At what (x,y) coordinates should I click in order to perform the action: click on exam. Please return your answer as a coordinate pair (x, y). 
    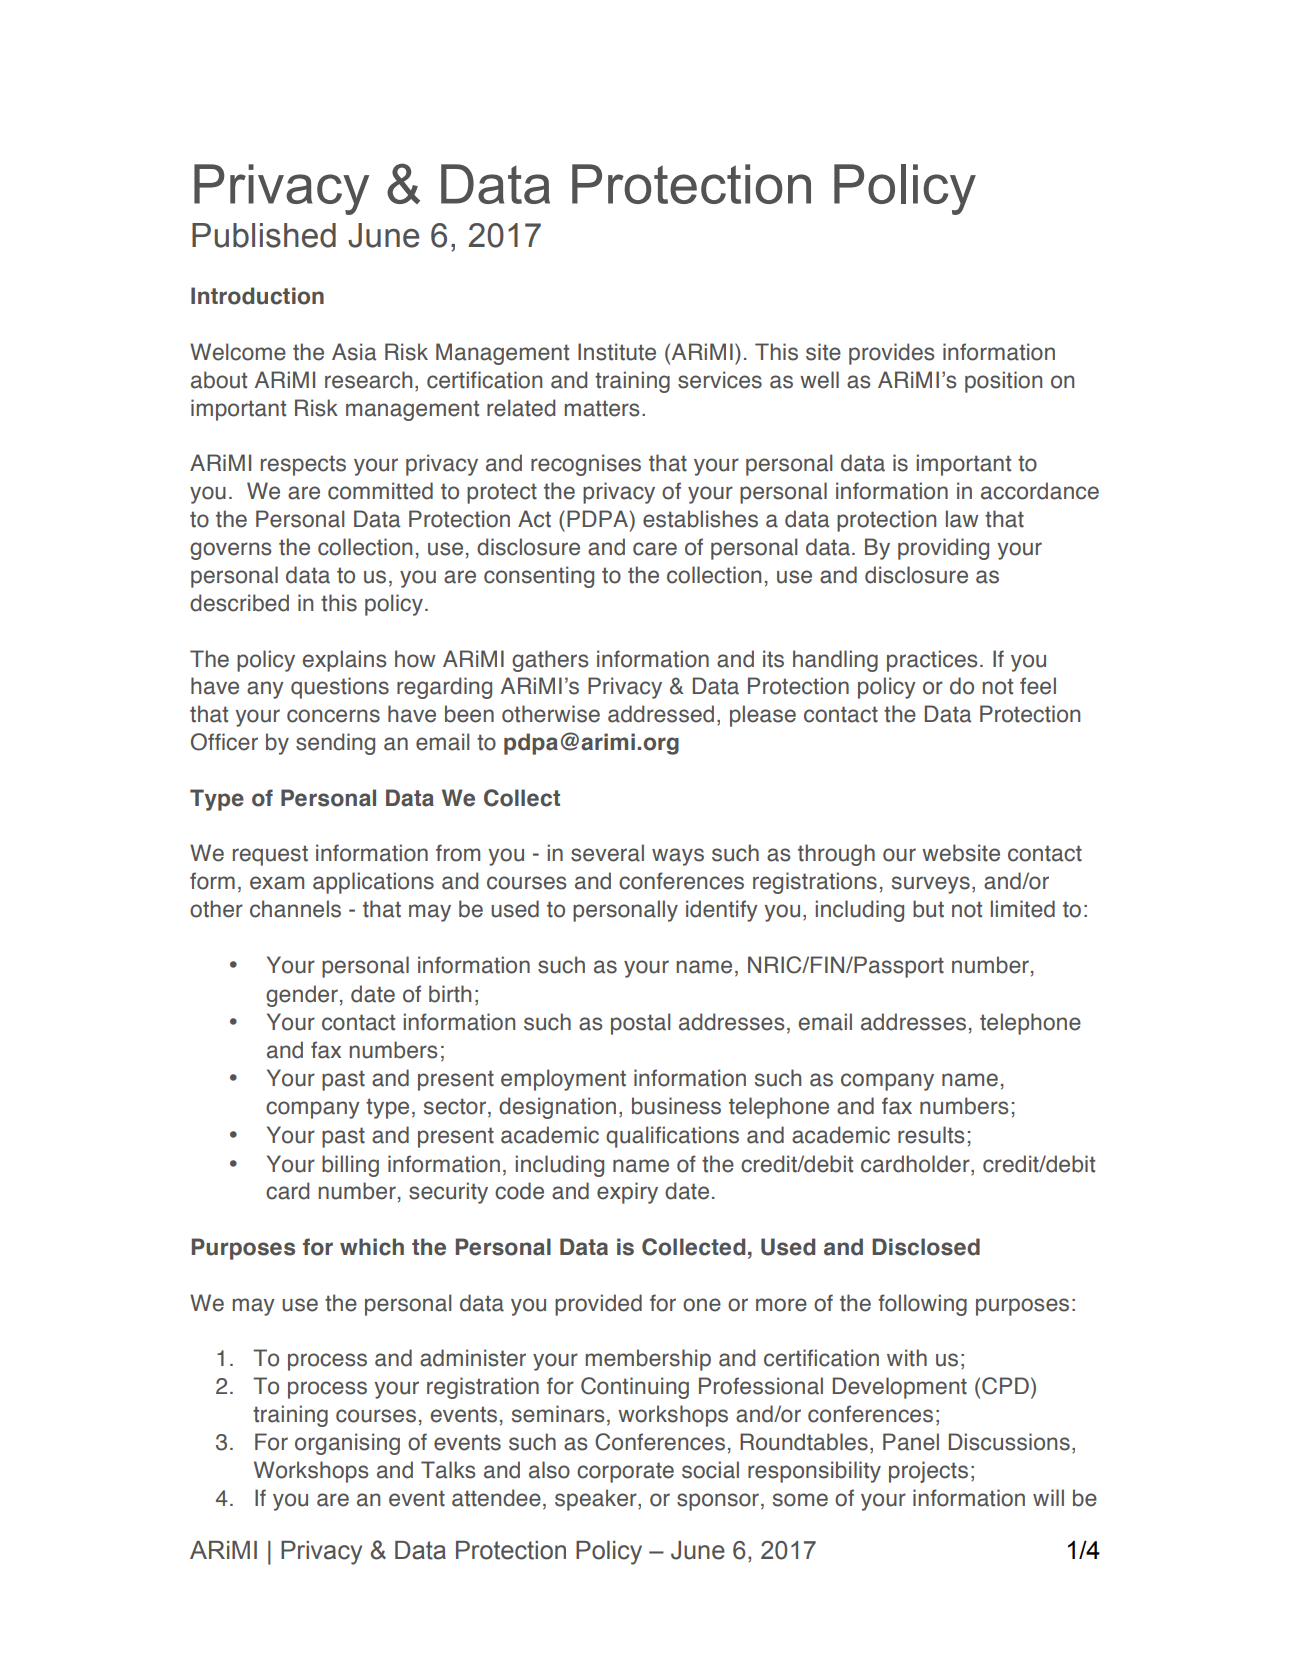
    Looking at the image, I should click on (277, 883).
